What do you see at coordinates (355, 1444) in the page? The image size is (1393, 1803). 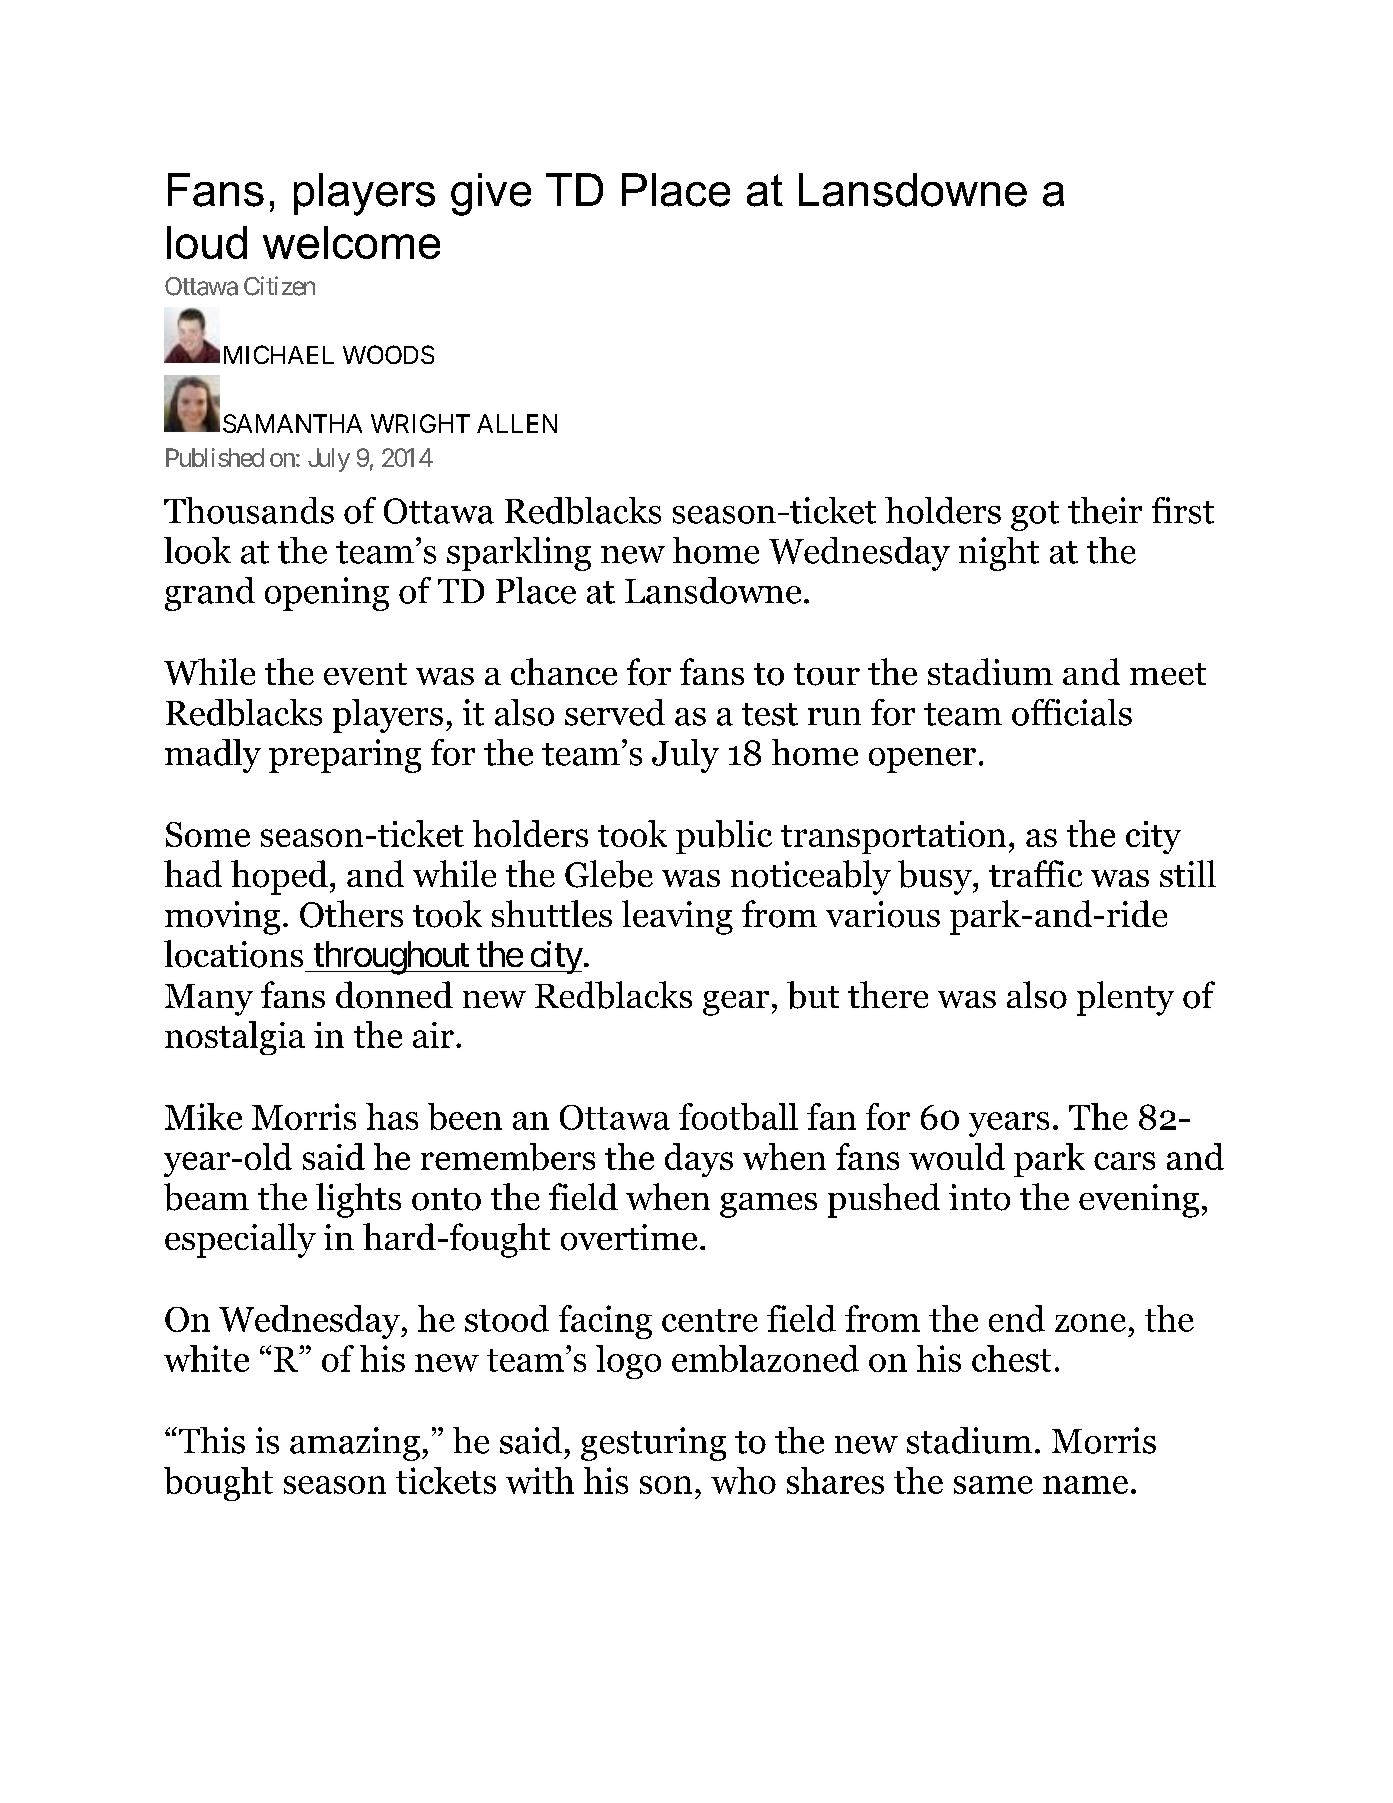 I see `amazing` at bounding box center [355, 1444].
